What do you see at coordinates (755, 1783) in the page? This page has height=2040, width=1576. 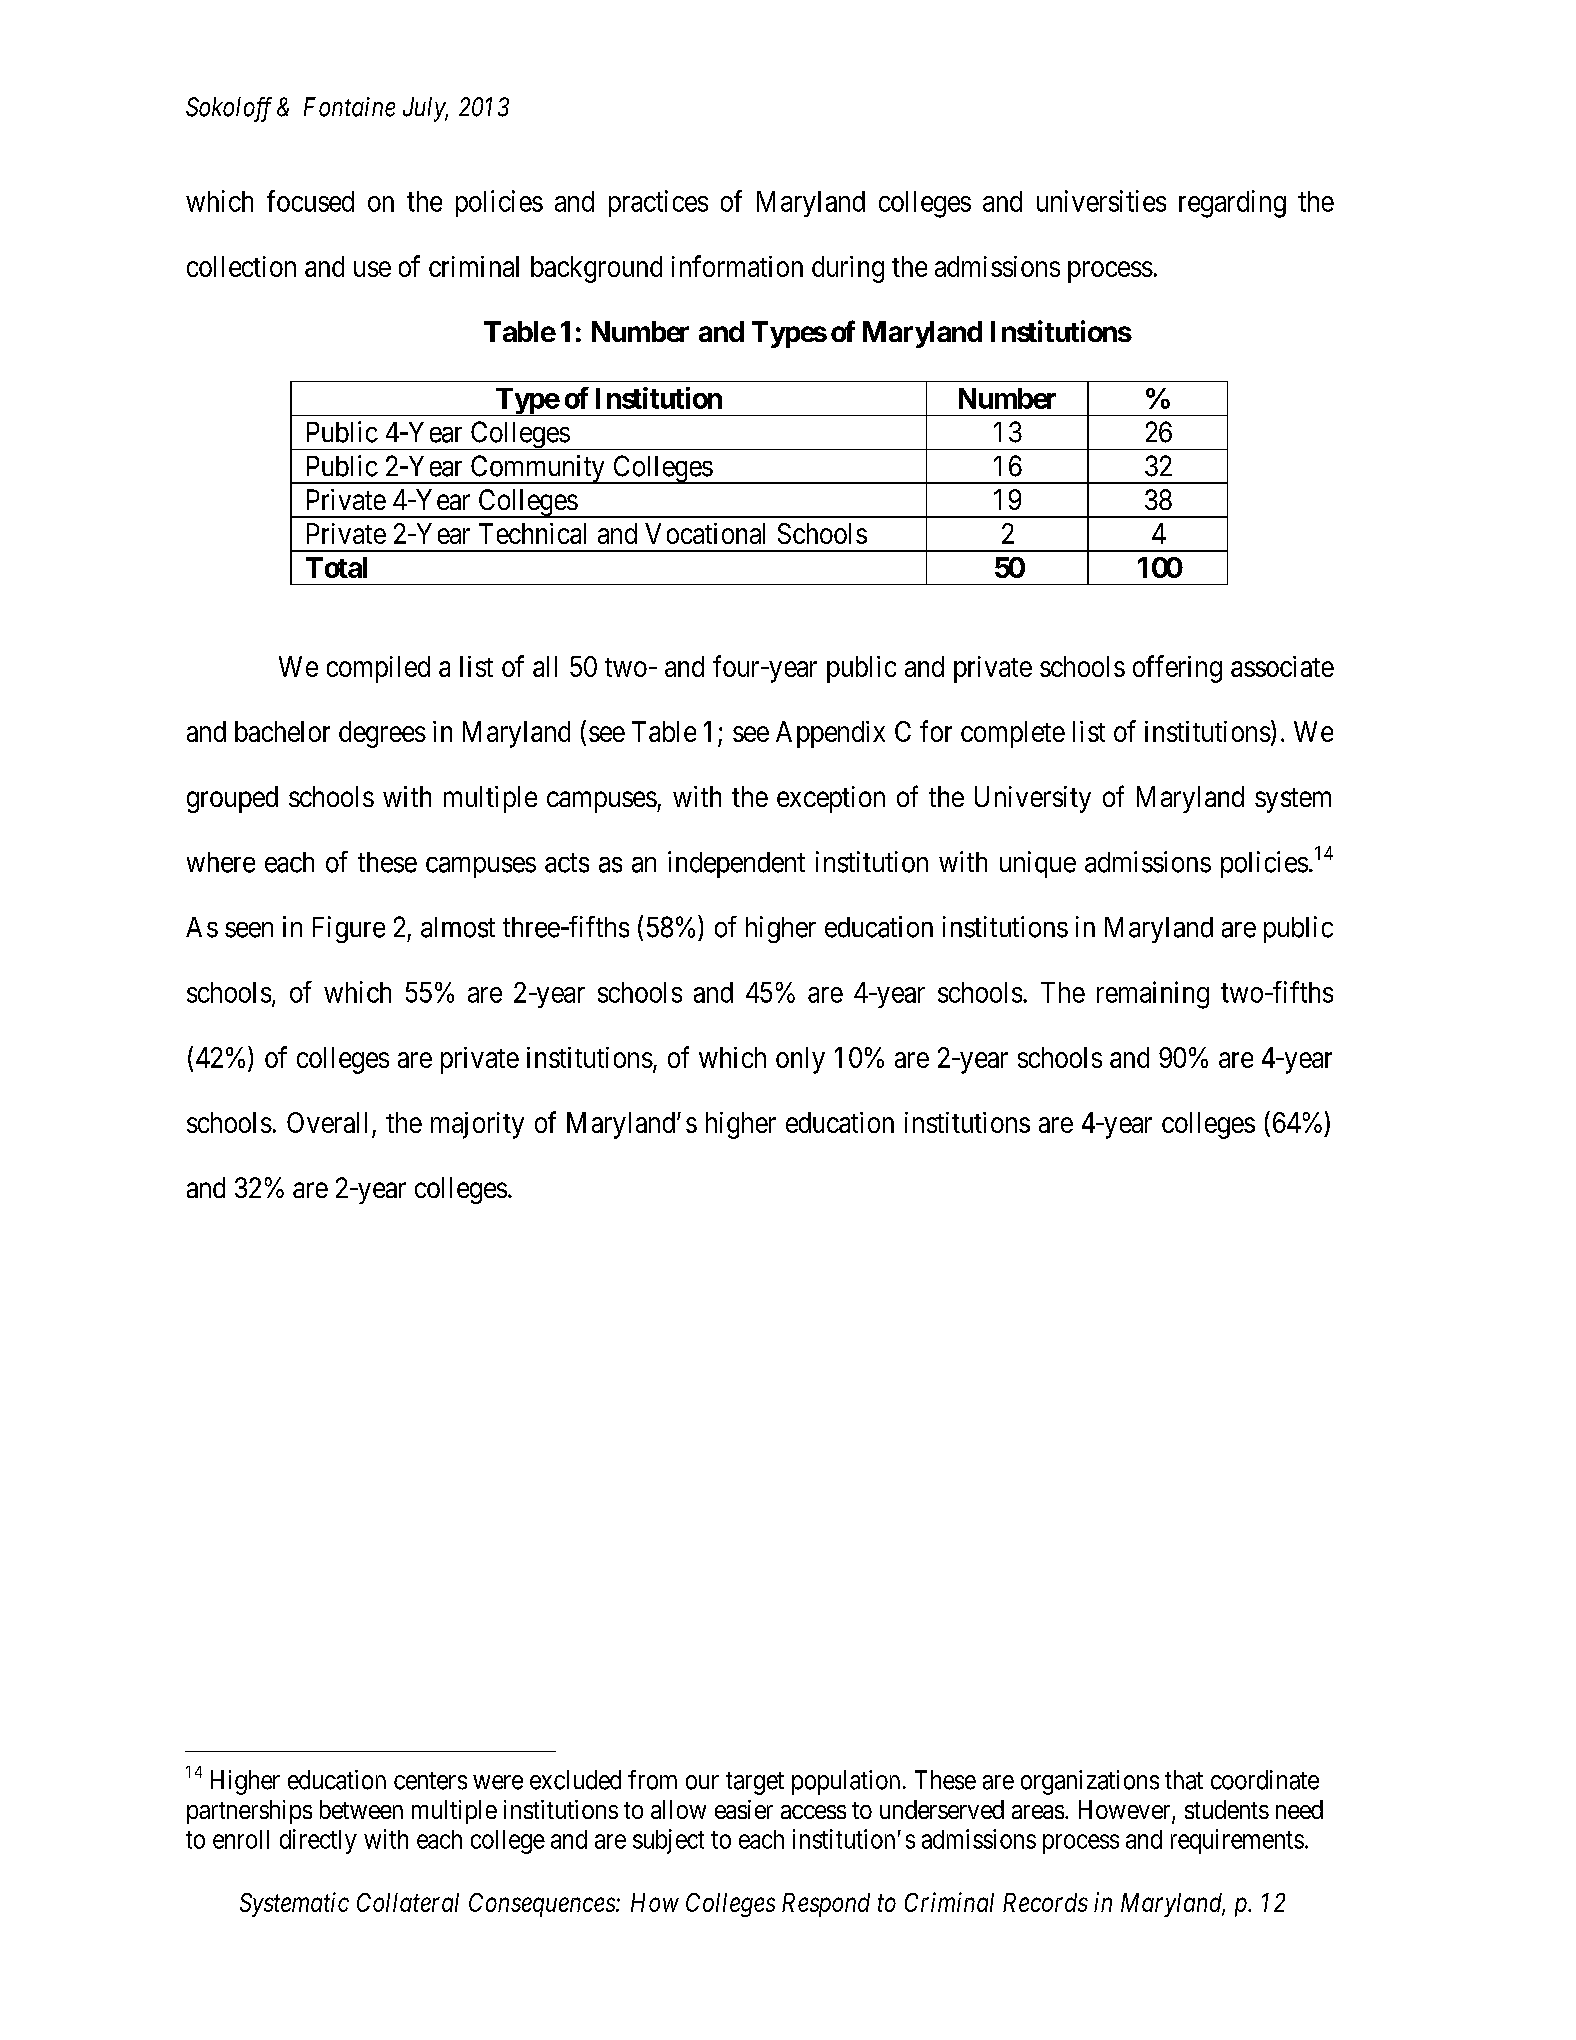 I see `target` at bounding box center [755, 1783].
